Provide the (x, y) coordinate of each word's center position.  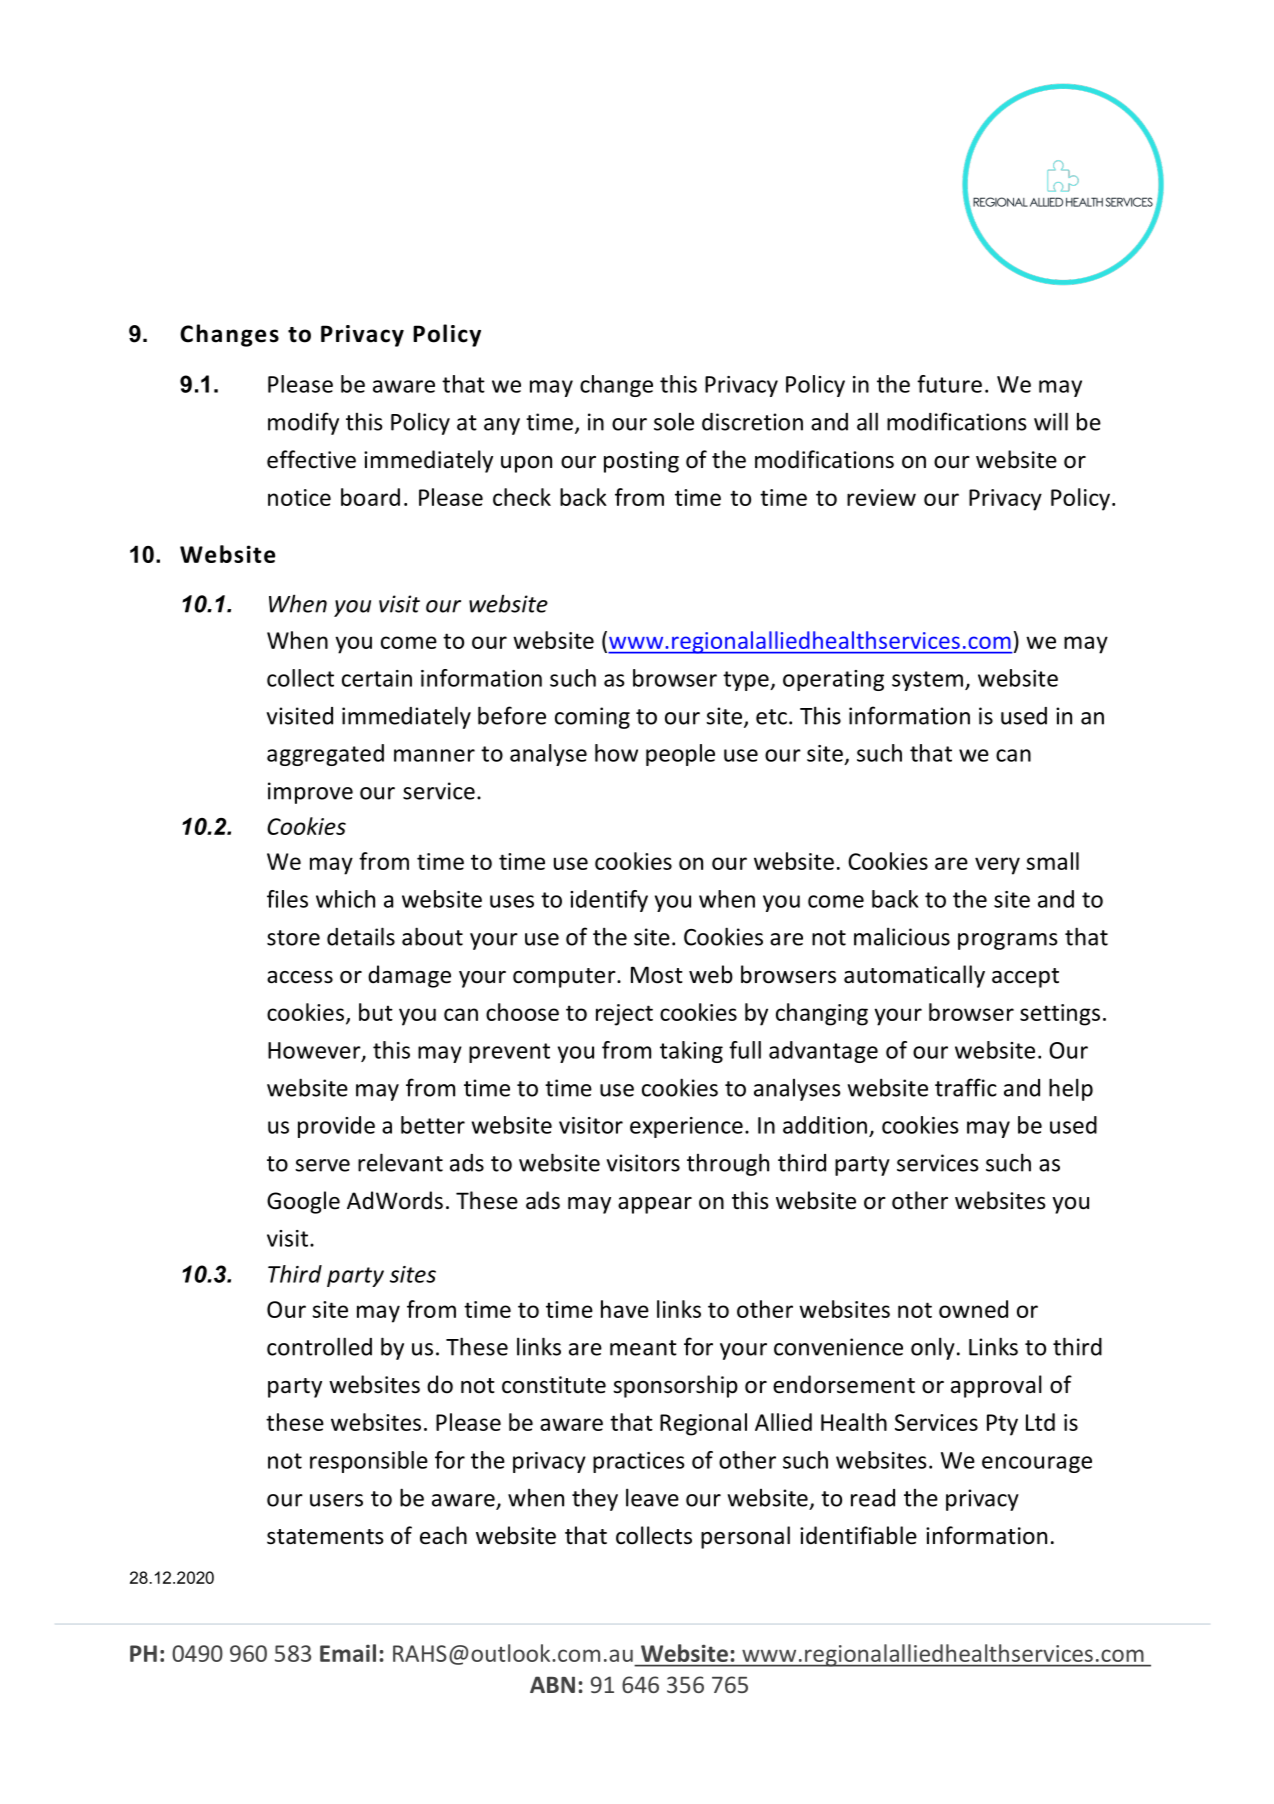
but (376, 1012)
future (949, 384)
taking (691, 1052)
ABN (552, 1684)
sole (674, 422)
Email (348, 1653)
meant (643, 1348)
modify (303, 423)
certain (377, 678)
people (680, 755)
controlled (319, 1346)
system (927, 681)
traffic (966, 1087)
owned (973, 1309)
